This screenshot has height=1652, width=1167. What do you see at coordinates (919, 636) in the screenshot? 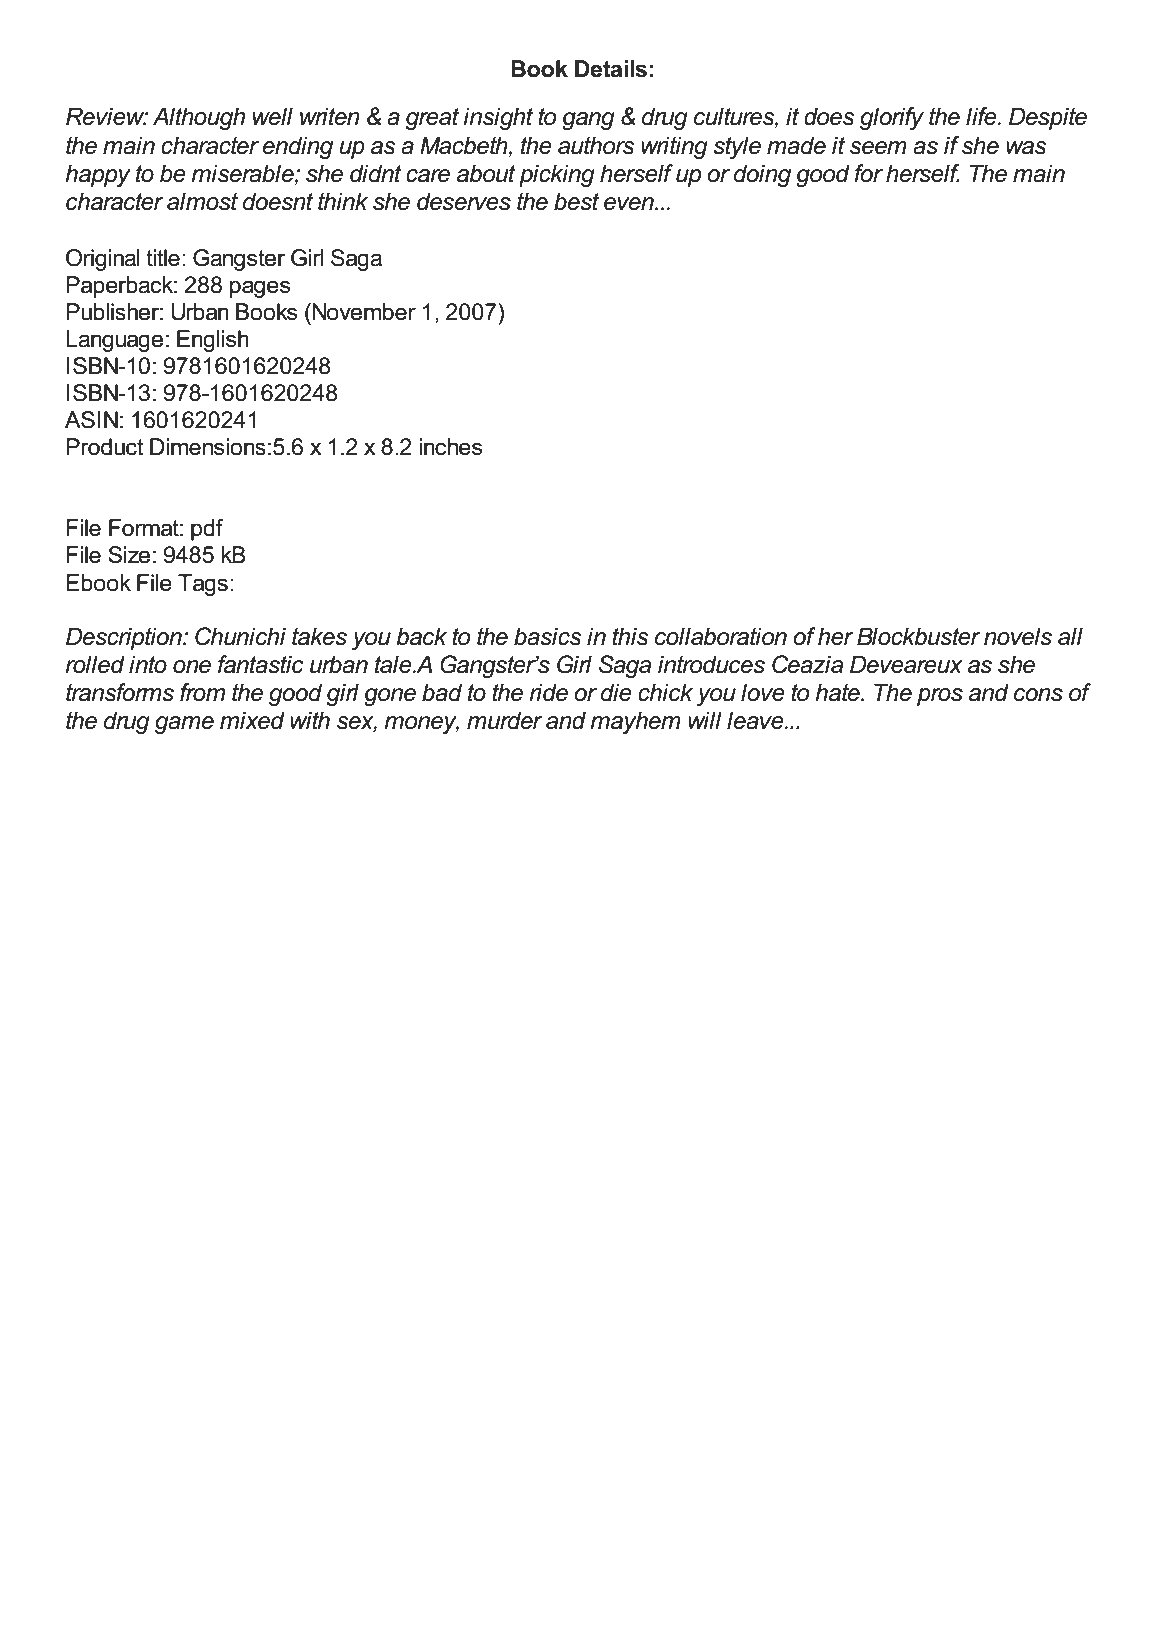
I see `Blockbuster` at bounding box center [919, 636].
